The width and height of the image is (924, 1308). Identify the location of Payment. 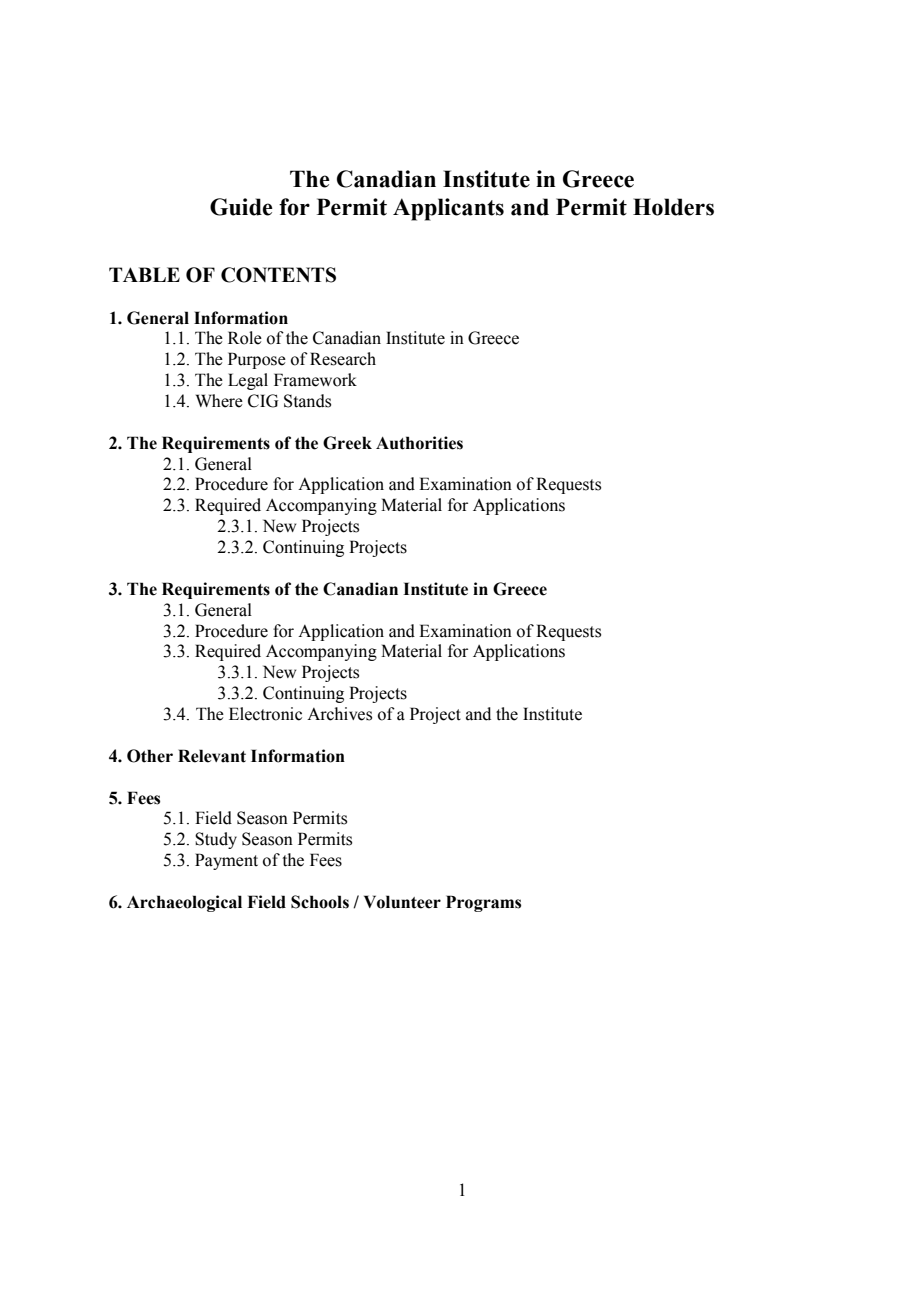
(226, 861).
